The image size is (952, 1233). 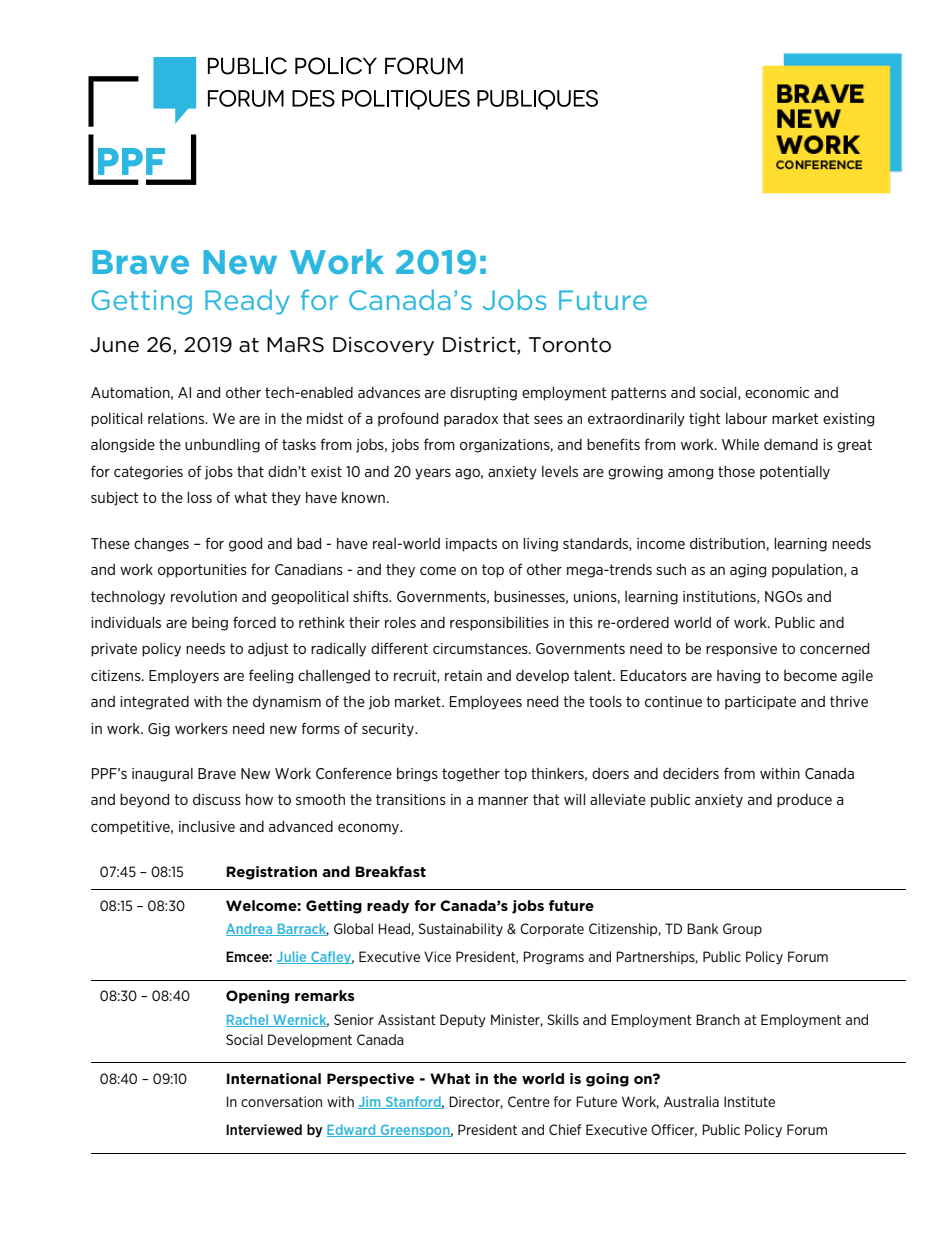 I want to click on Interviewed, so click(x=264, y=1129).
